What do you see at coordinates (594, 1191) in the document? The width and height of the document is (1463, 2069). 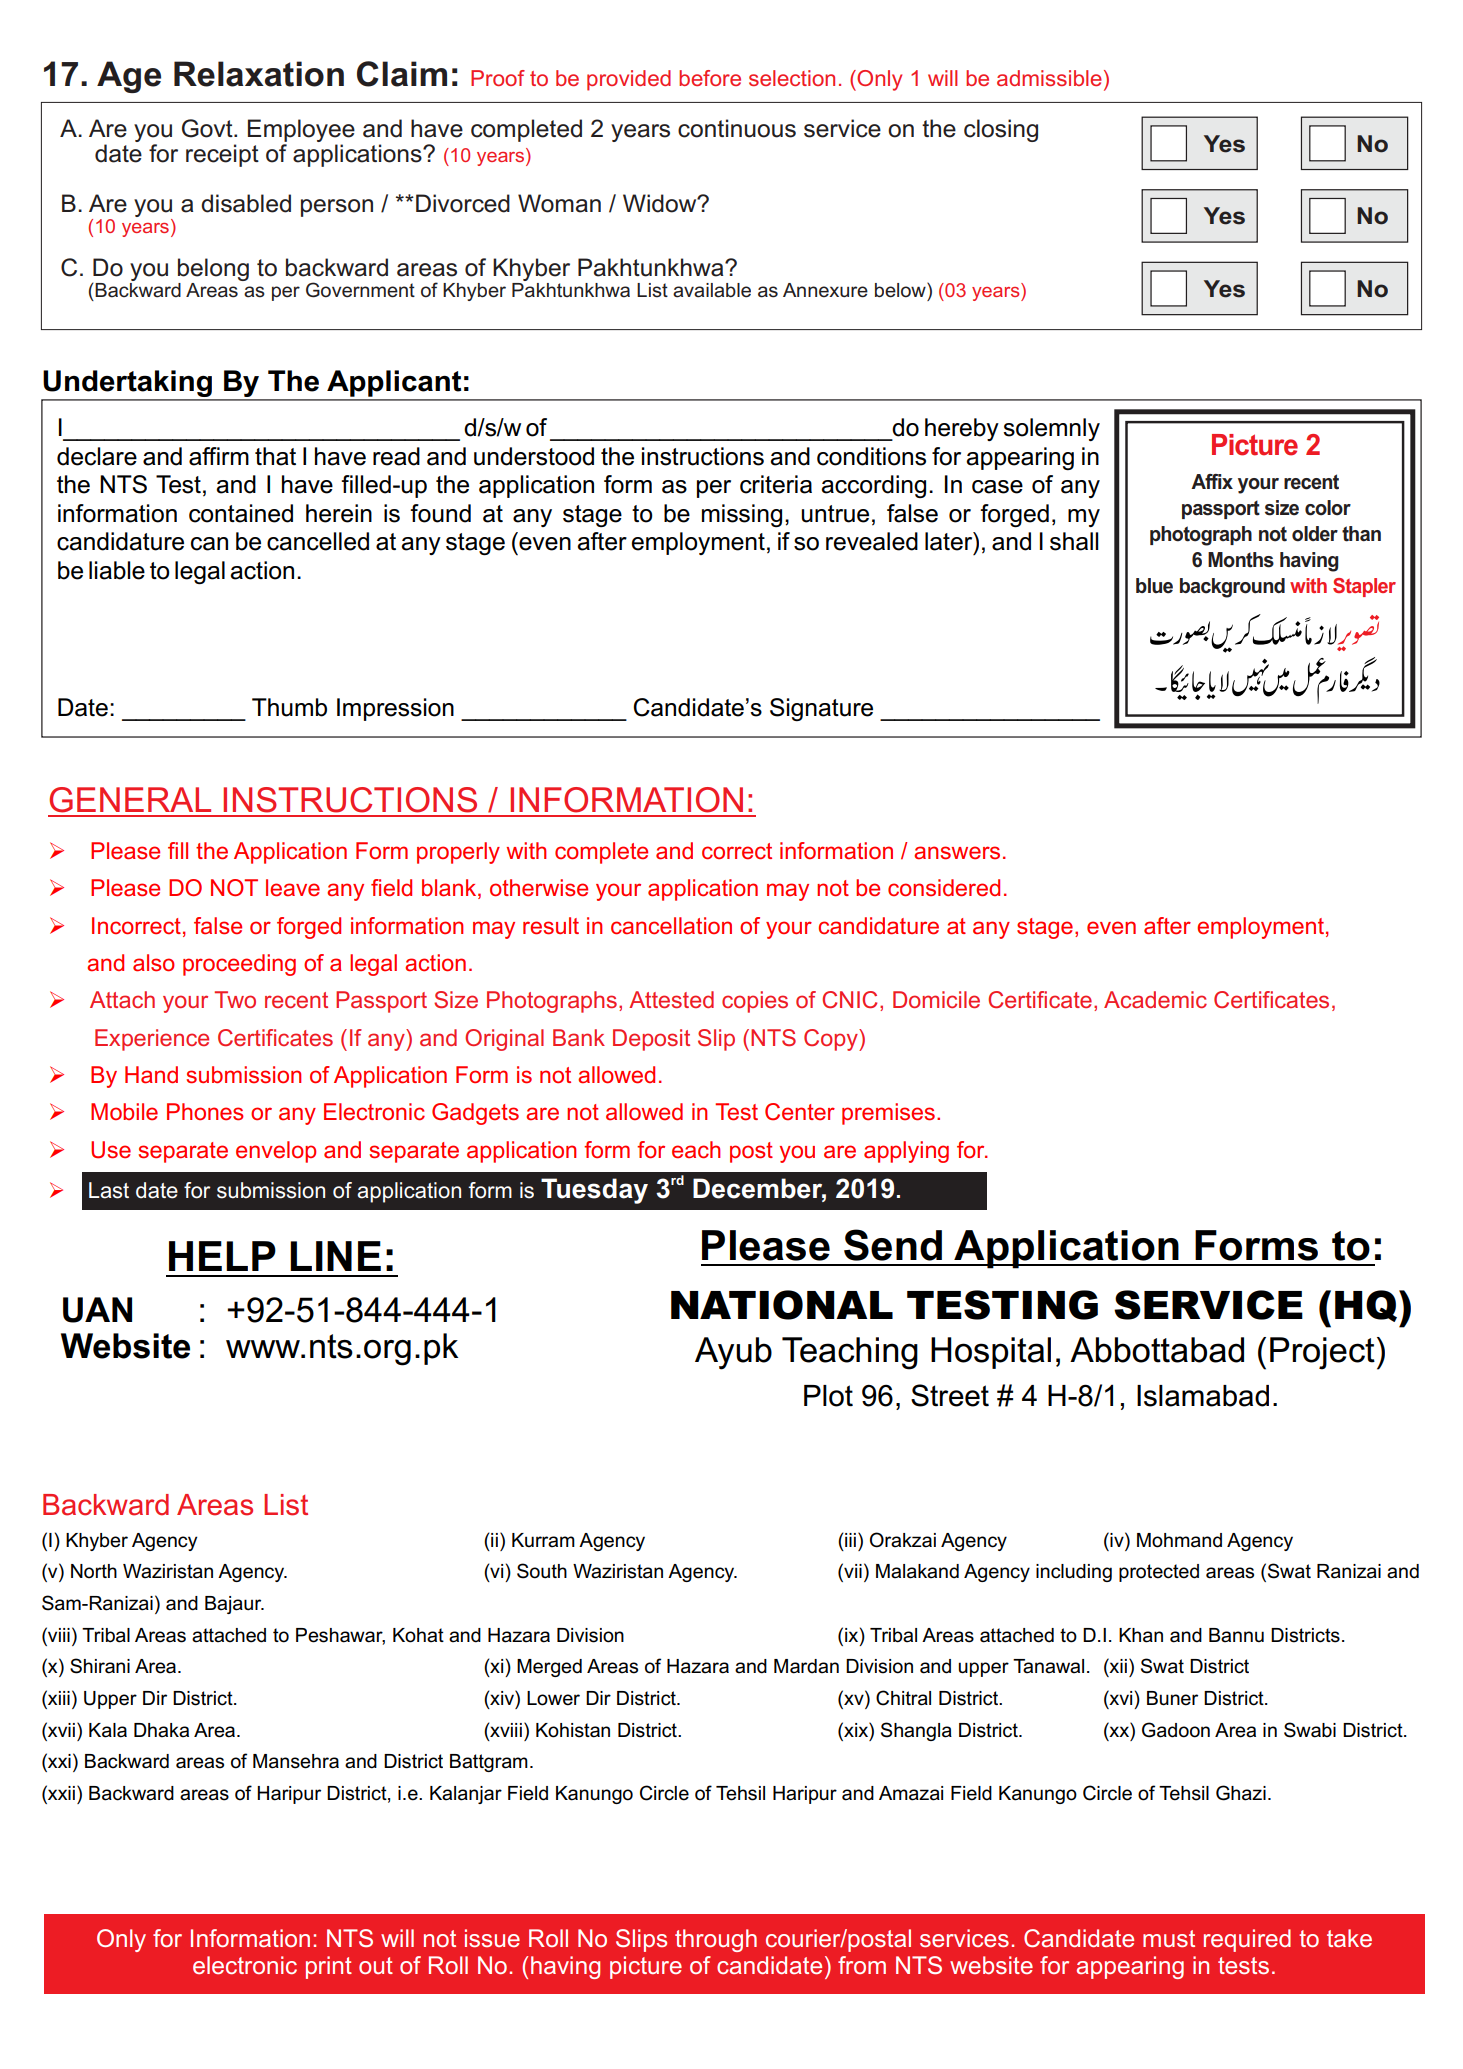 I see `Tuesday` at bounding box center [594, 1191].
